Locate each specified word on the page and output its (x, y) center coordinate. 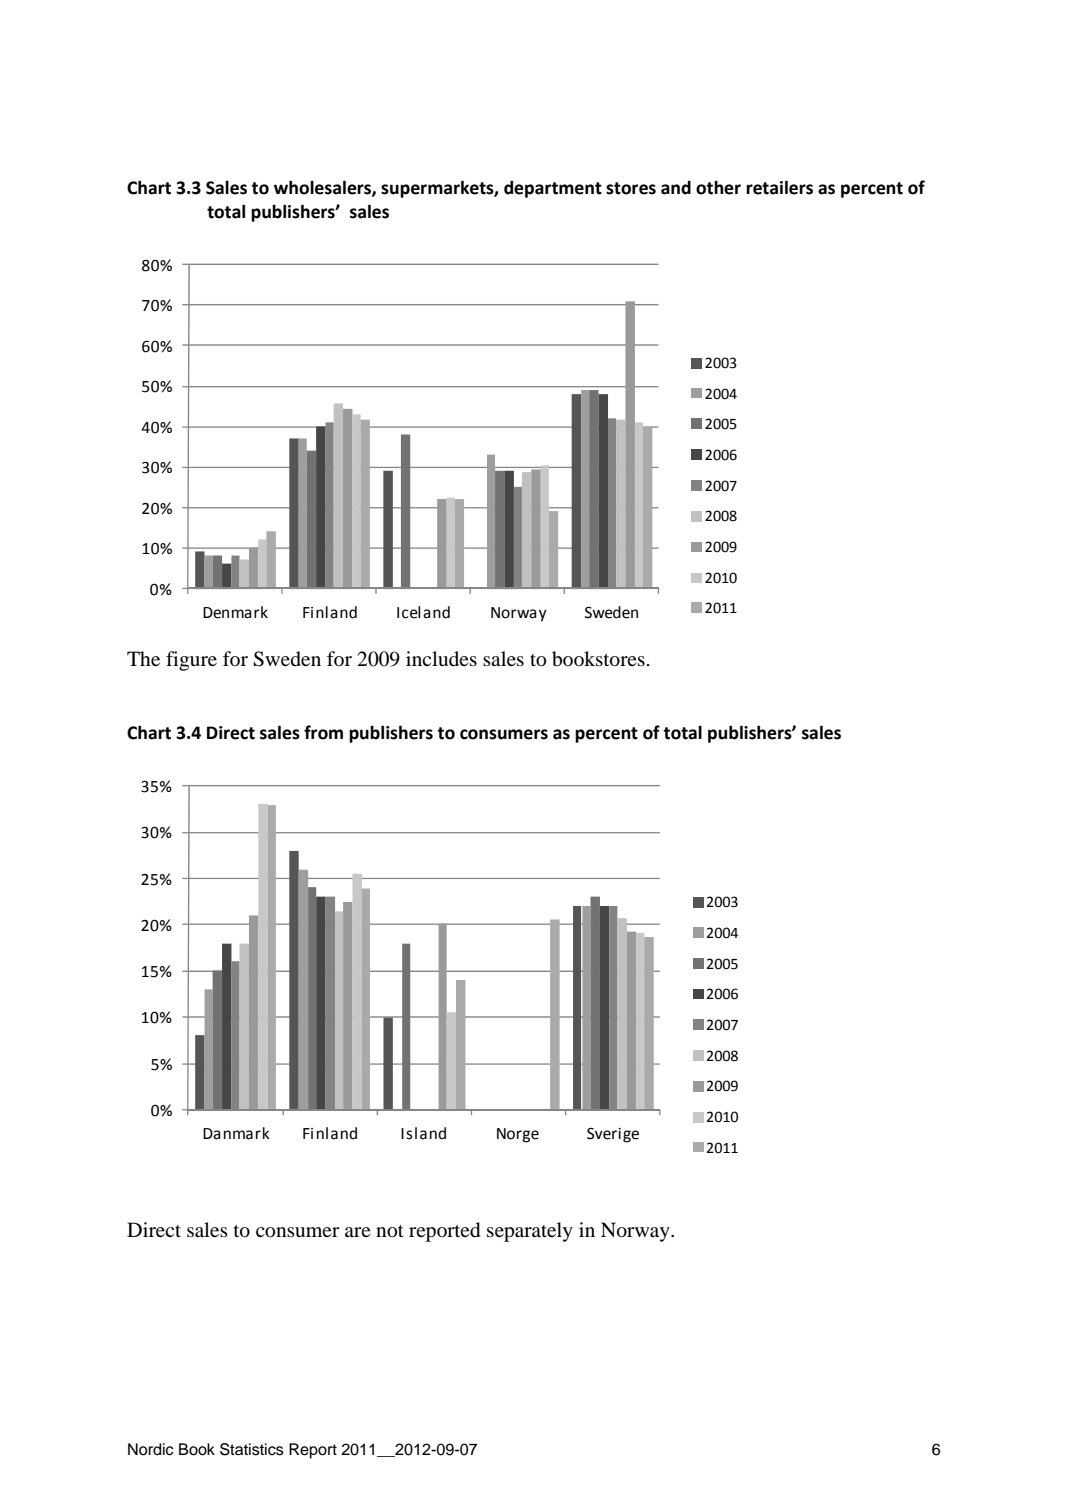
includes (441, 658)
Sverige (613, 1135)
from (323, 732)
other (718, 187)
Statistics (252, 1449)
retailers (779, 187)
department (553, 189)
